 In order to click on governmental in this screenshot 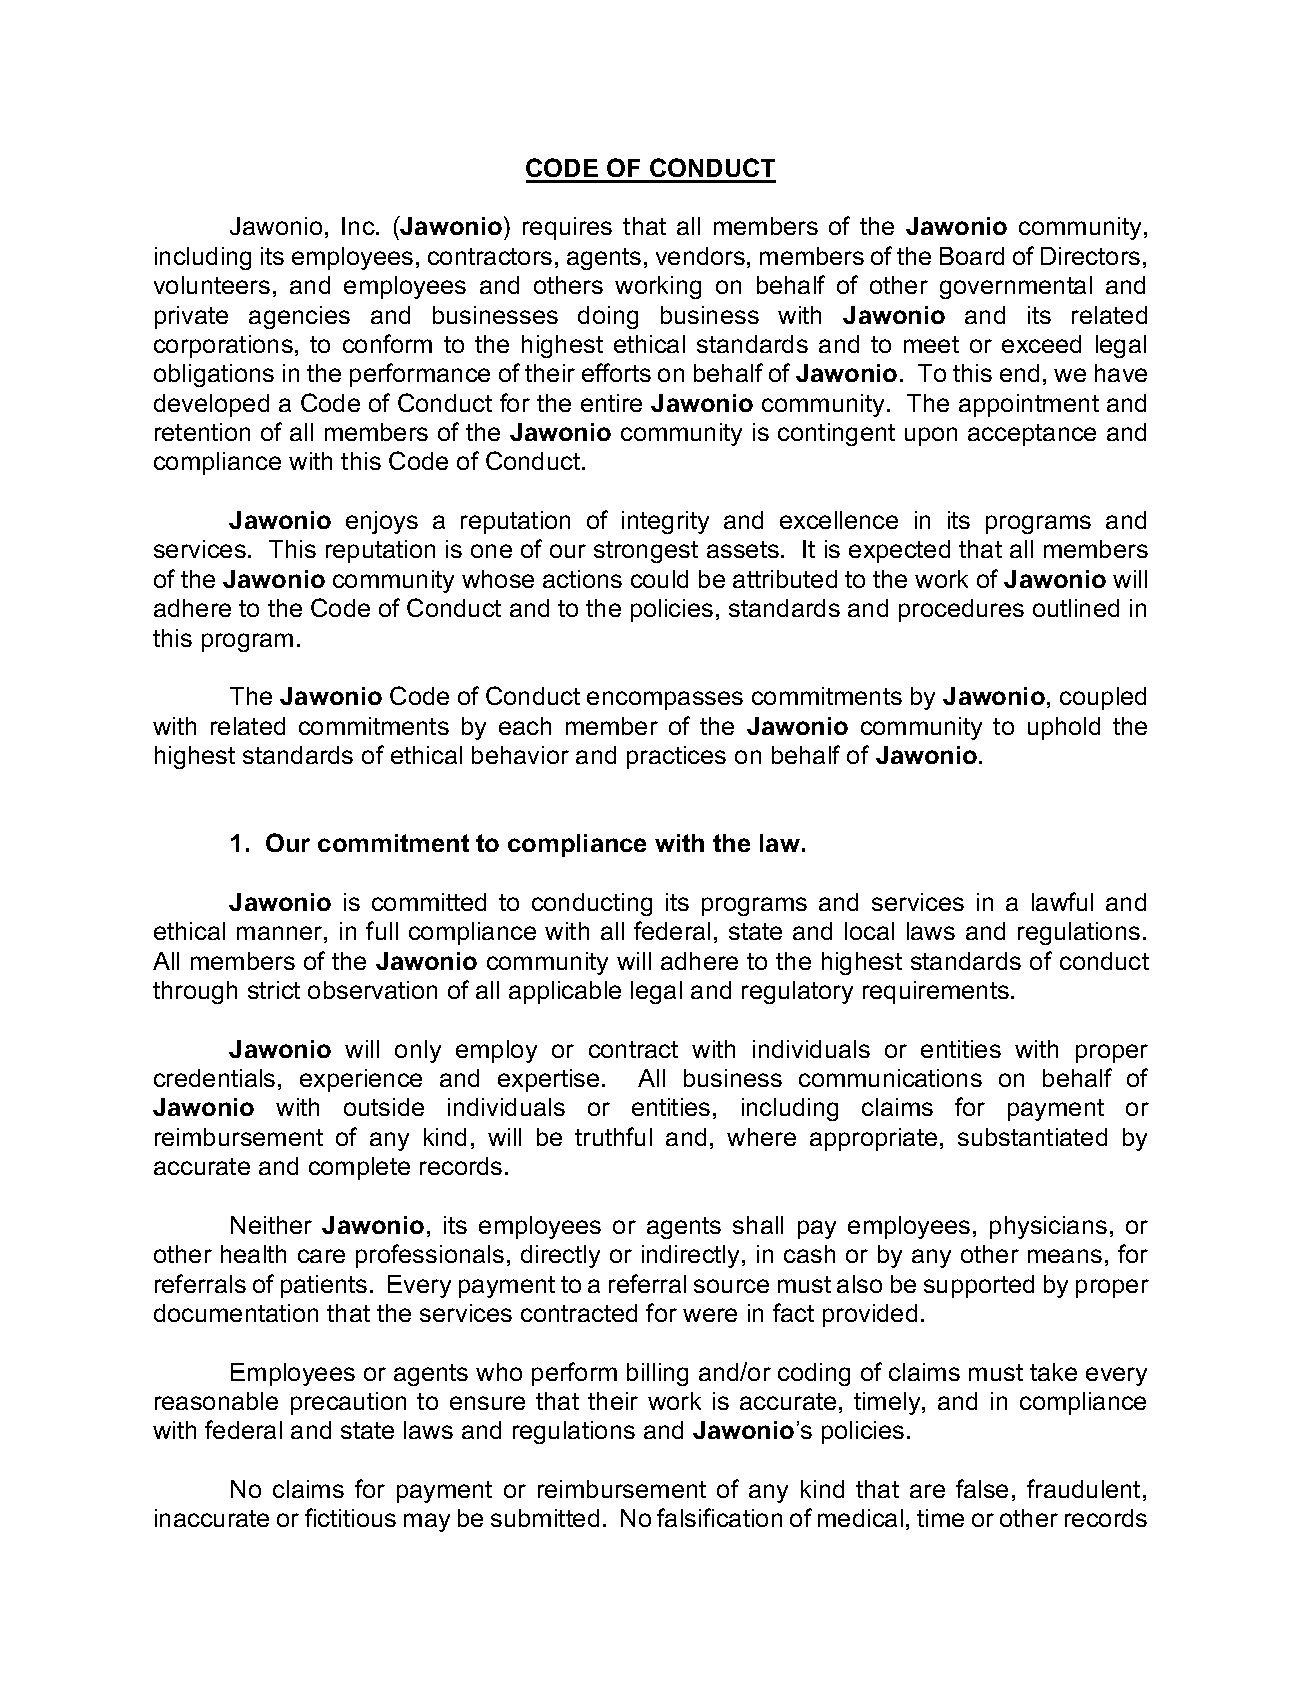, I will do `click(1016, 287)`.
